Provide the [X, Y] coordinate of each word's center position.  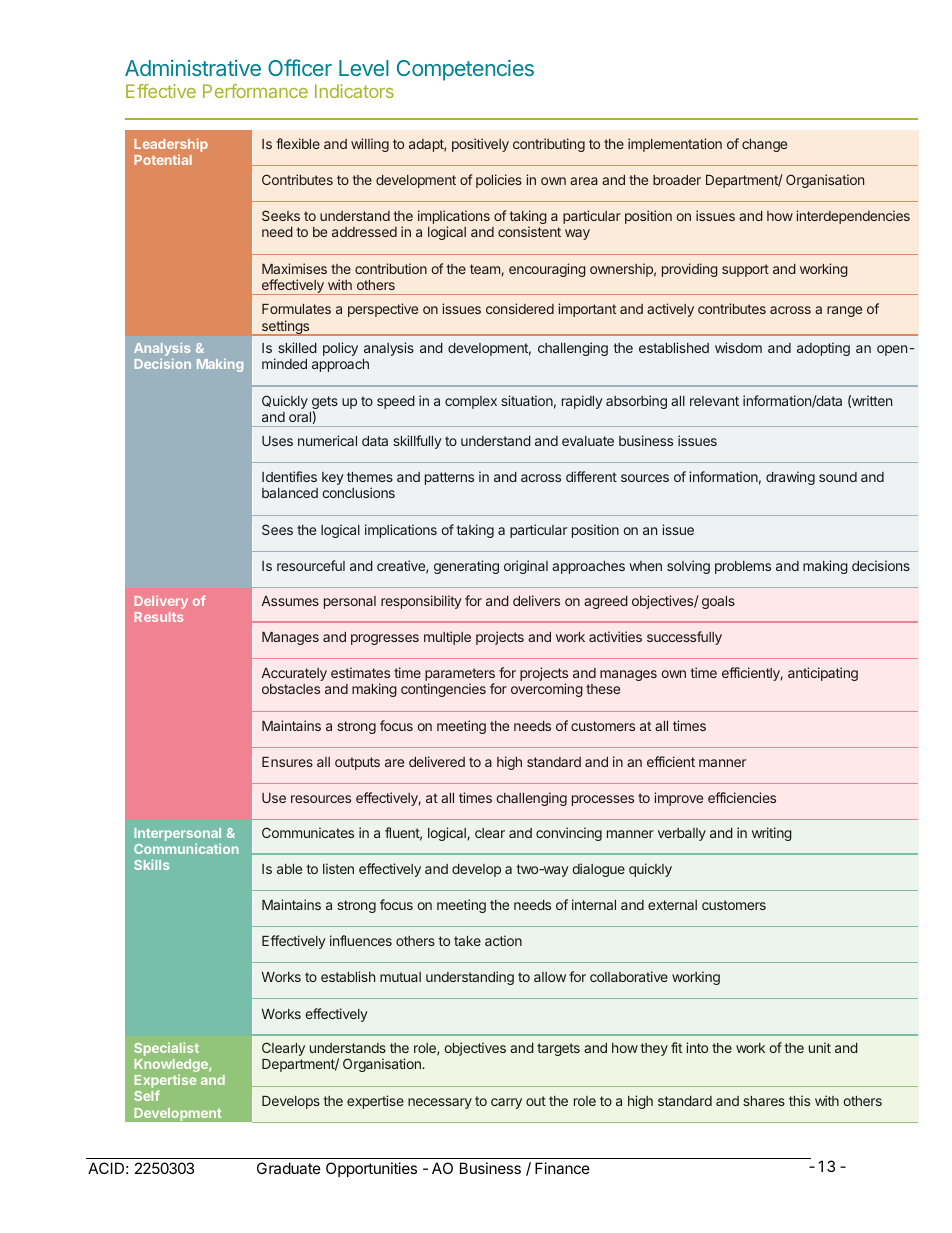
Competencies [465, 70]
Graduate [289, 1168]
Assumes [290, 601]
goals [718, 602]
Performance [255, 91]
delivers [536, 600]
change [764, 145]
